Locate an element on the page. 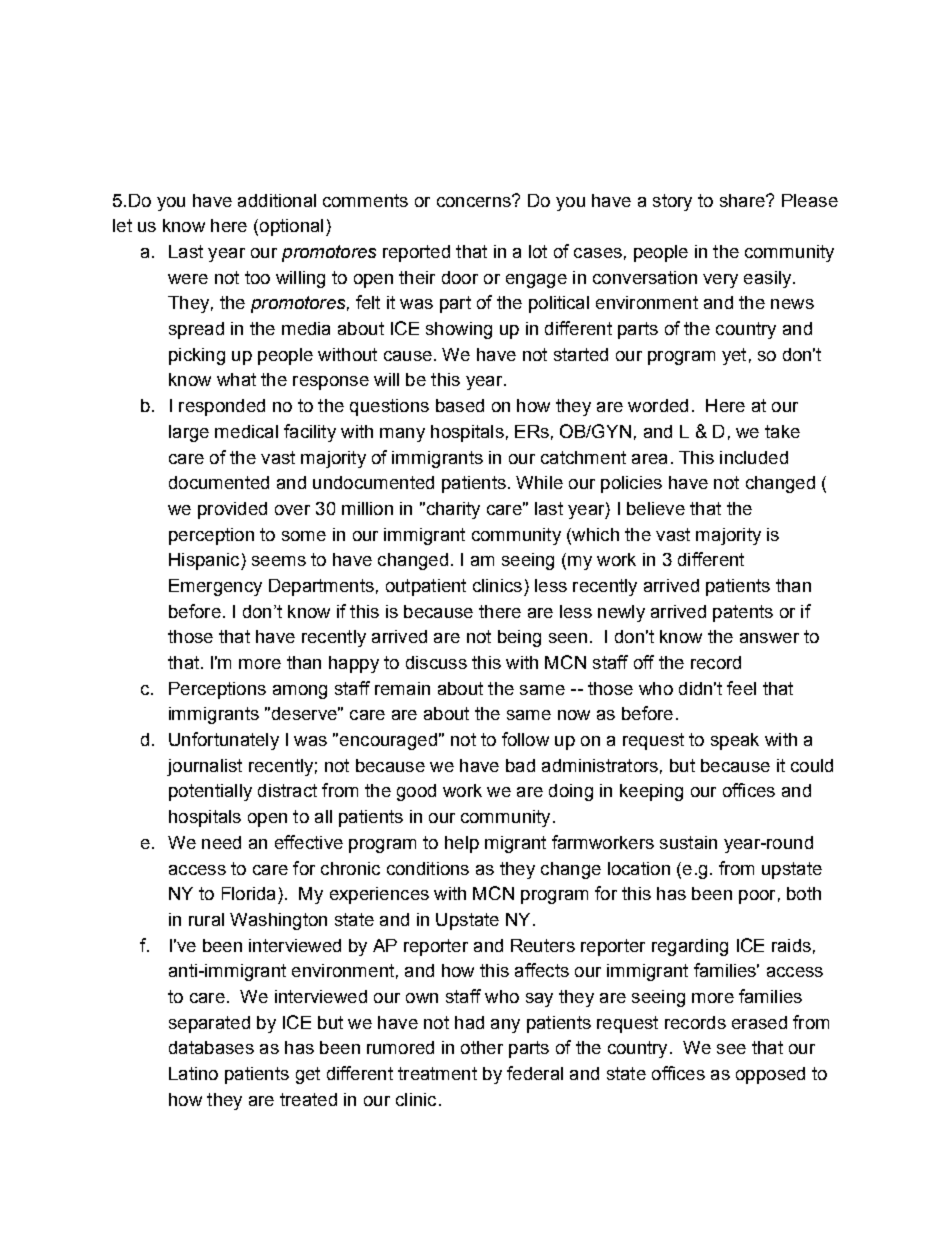 This image has height=1233, width=952. opposed is located at coordinates (770, 1075).
